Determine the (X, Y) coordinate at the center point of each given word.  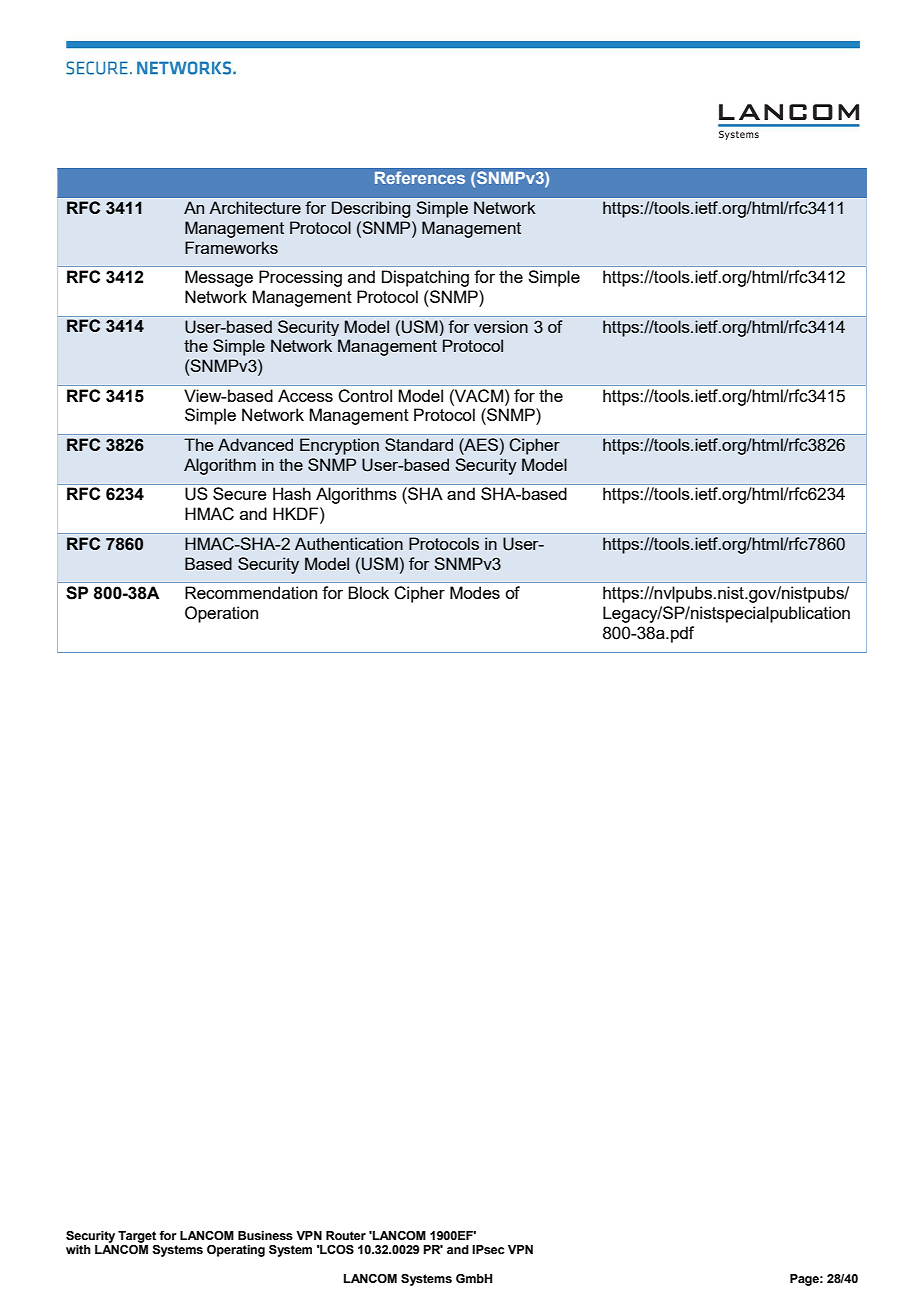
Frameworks (231, 247)
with (78, 1249)
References (420, 177)
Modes (475, 592)
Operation (221, 614)
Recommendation (251, 592)
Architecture (255, 207)
